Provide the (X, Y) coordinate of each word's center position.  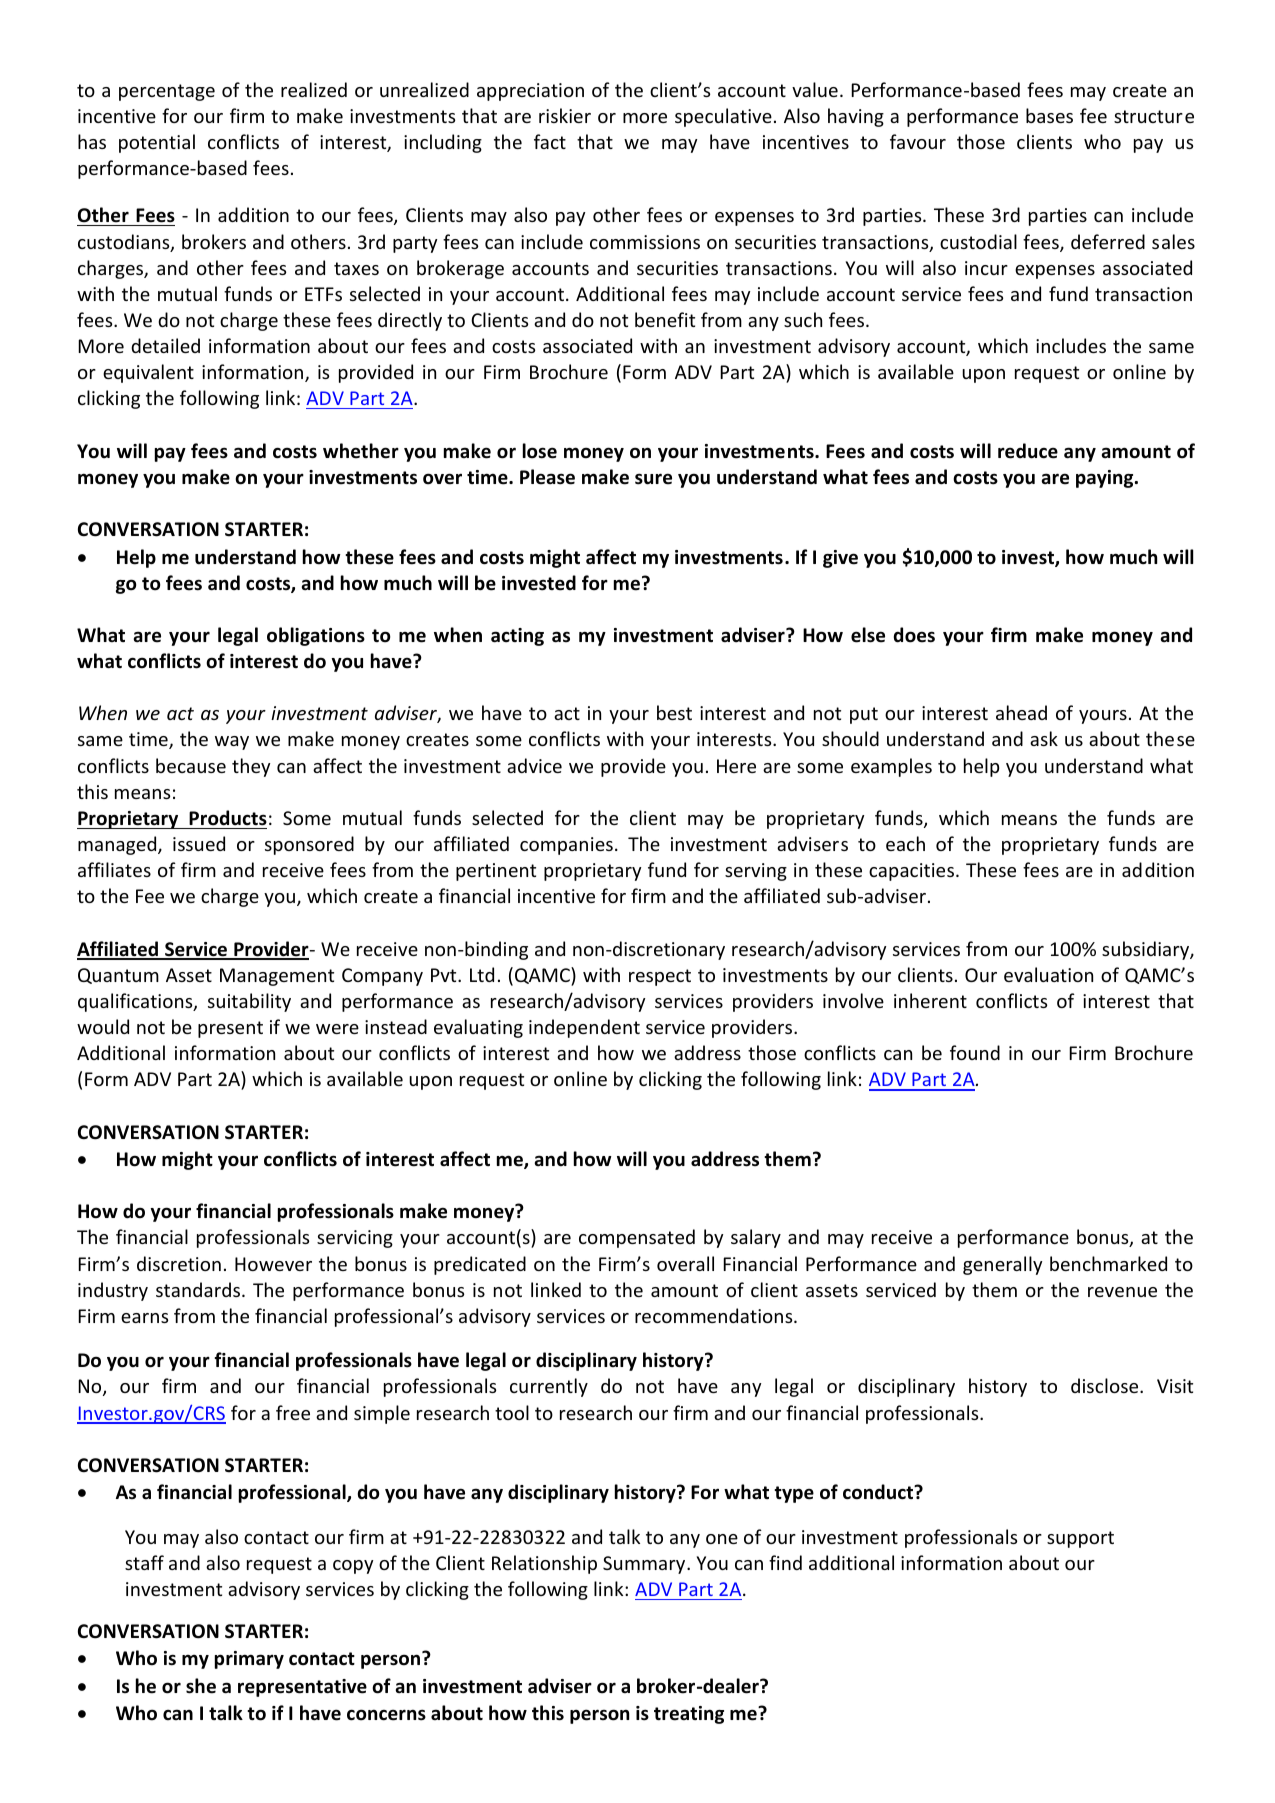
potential (157, 143)
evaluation (1048, 974)
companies (566, 846)
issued (199, 843)
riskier (565, 115)
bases (1049, 115)
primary (249, 1660)
